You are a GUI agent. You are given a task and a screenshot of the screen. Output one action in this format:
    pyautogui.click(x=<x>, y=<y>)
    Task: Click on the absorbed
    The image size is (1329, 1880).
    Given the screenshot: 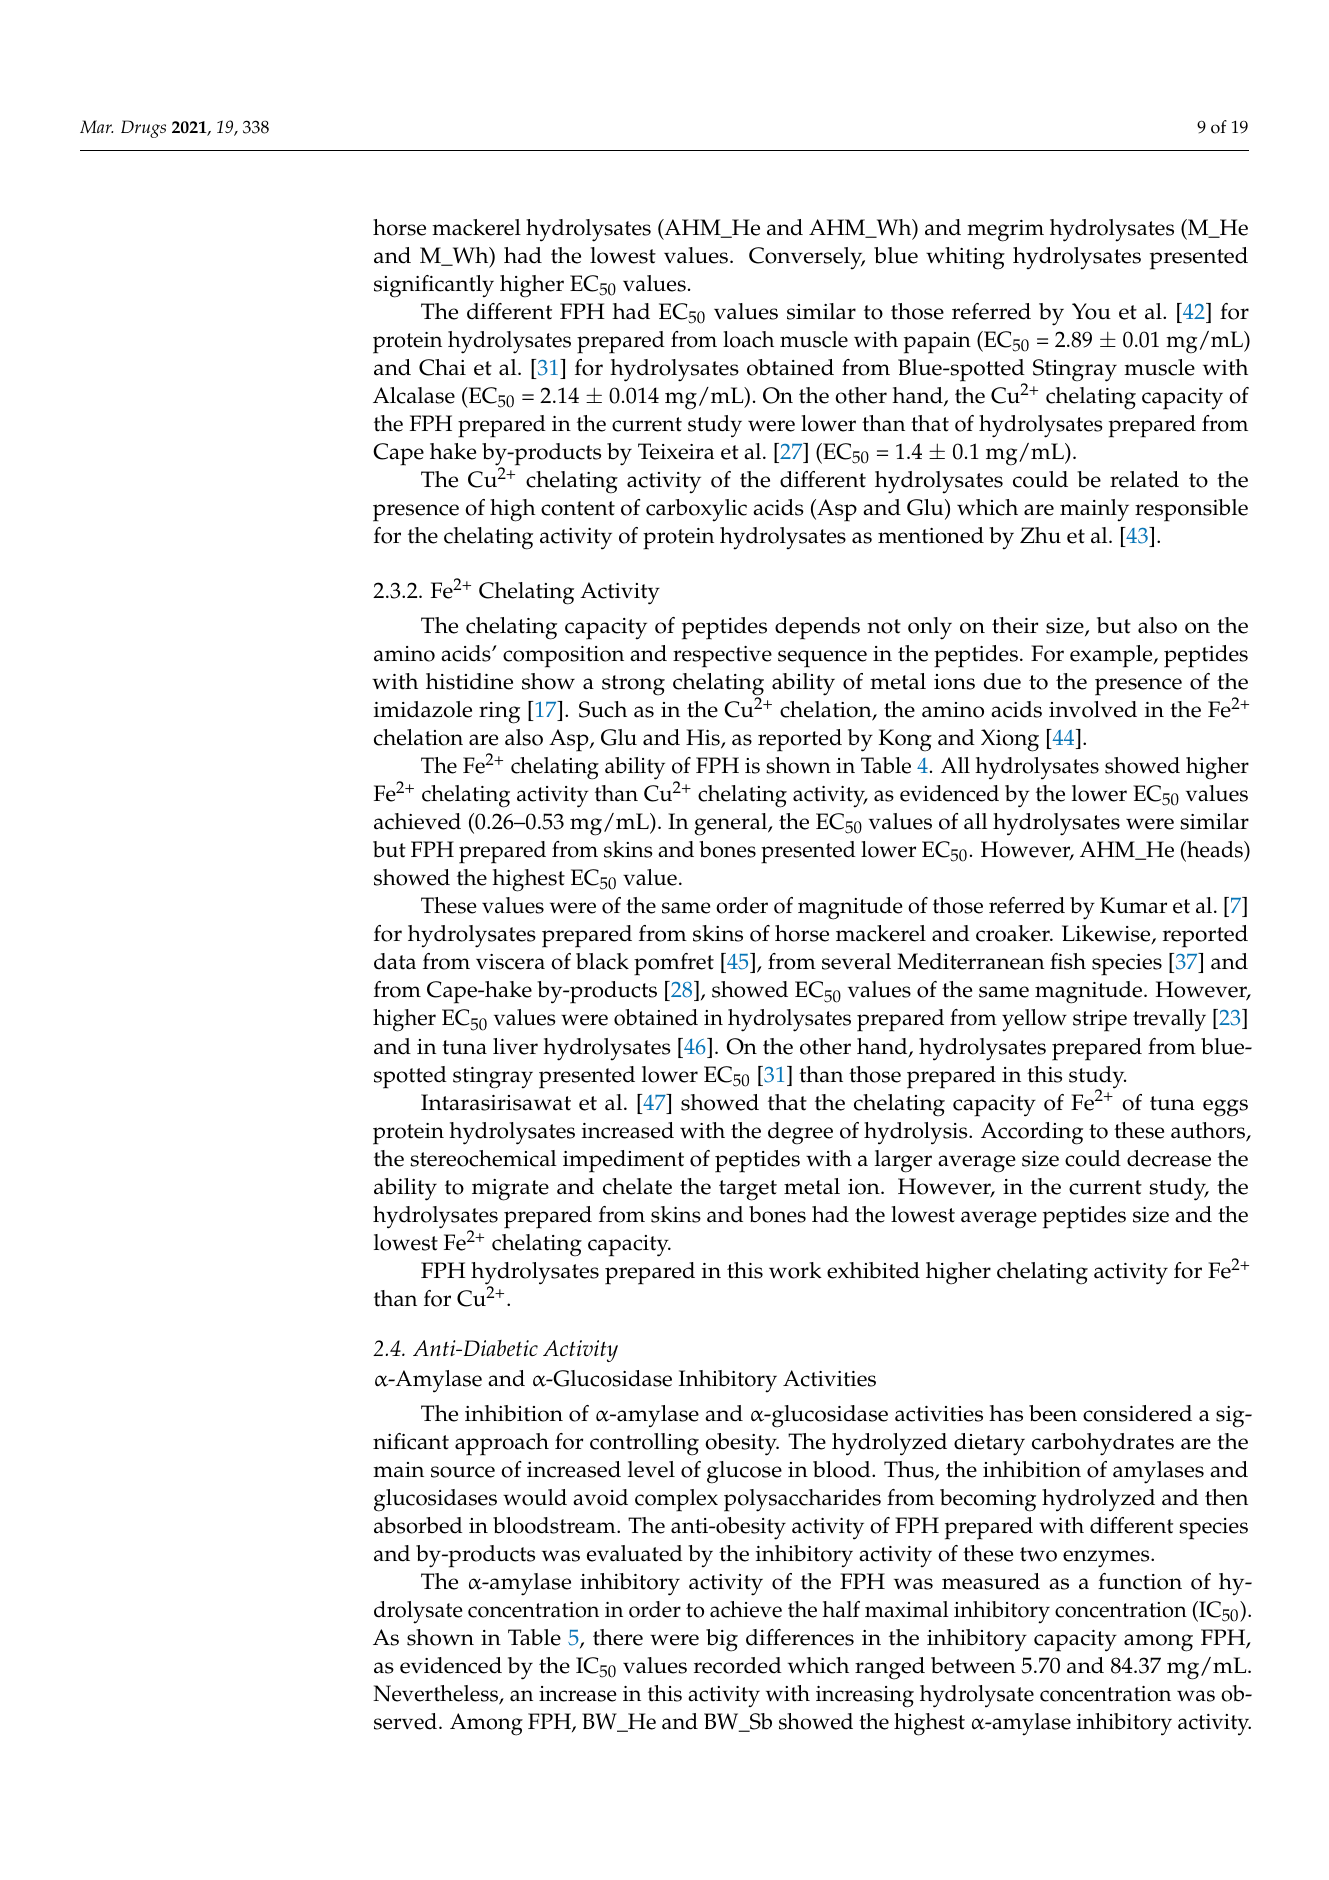 What is the action you would take?
    pyautogui.click(x=418, y=1525)
